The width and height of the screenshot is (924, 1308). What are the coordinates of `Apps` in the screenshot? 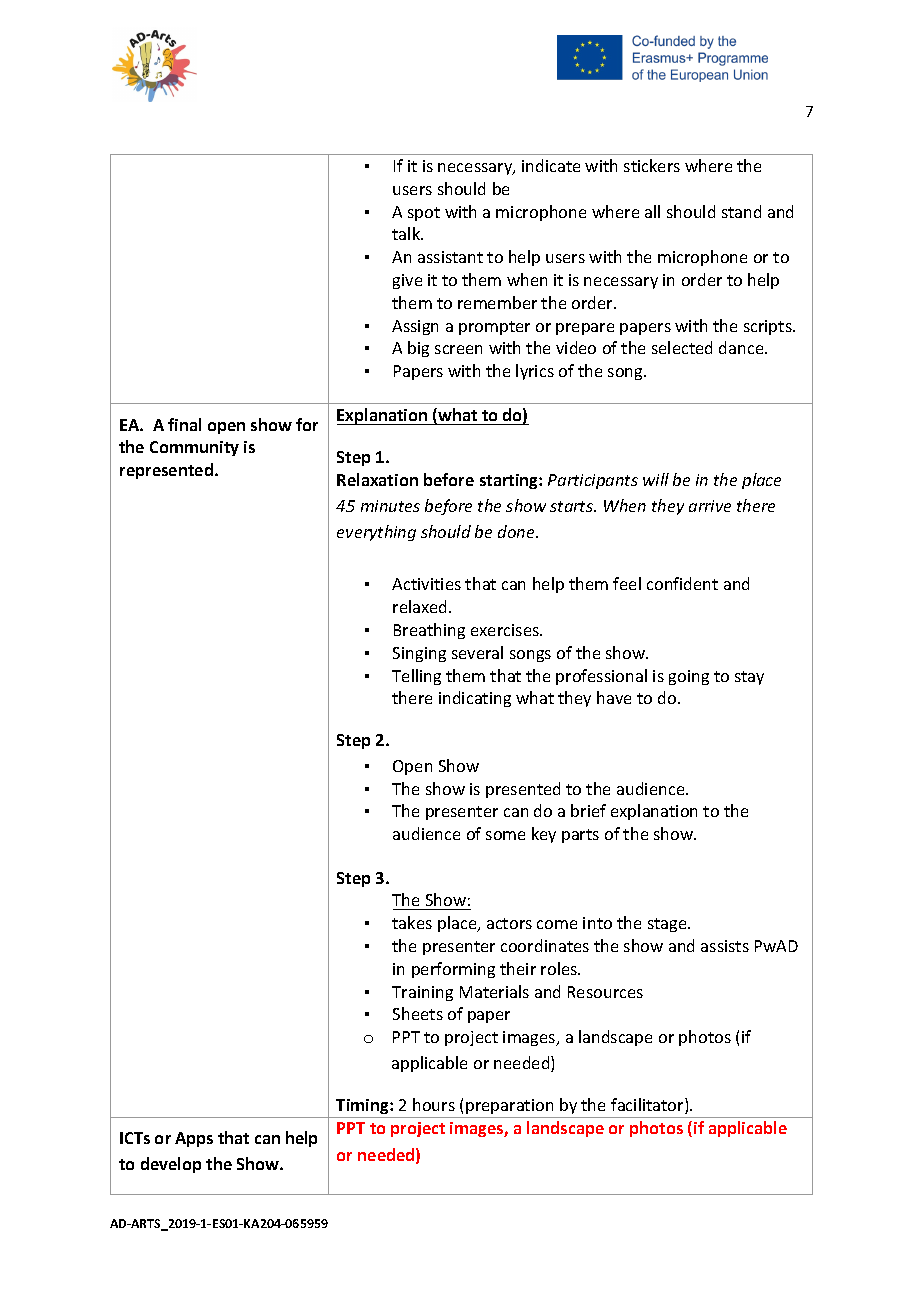 It's located at (194, 1139).
